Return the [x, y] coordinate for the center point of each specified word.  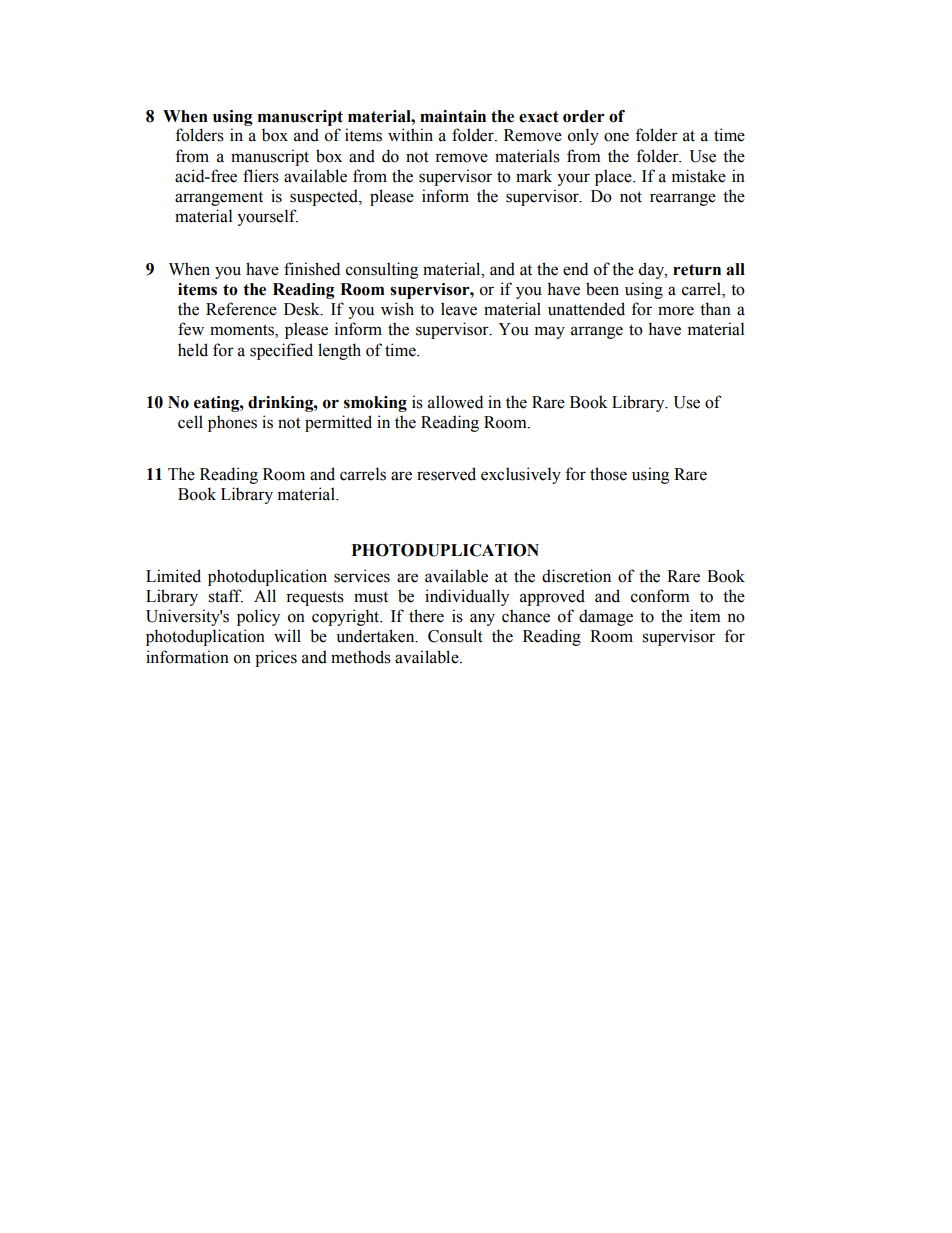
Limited [173, 576]
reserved [446, 474]
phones [232, 423]
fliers [261, 176]
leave [459, 309]
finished [312, 269]
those [608, 474]
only [583, 136]
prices [276, 658]
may [550, 332]
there [426, 616]
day [653, 270]
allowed [455, 402]
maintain [453, 116]
